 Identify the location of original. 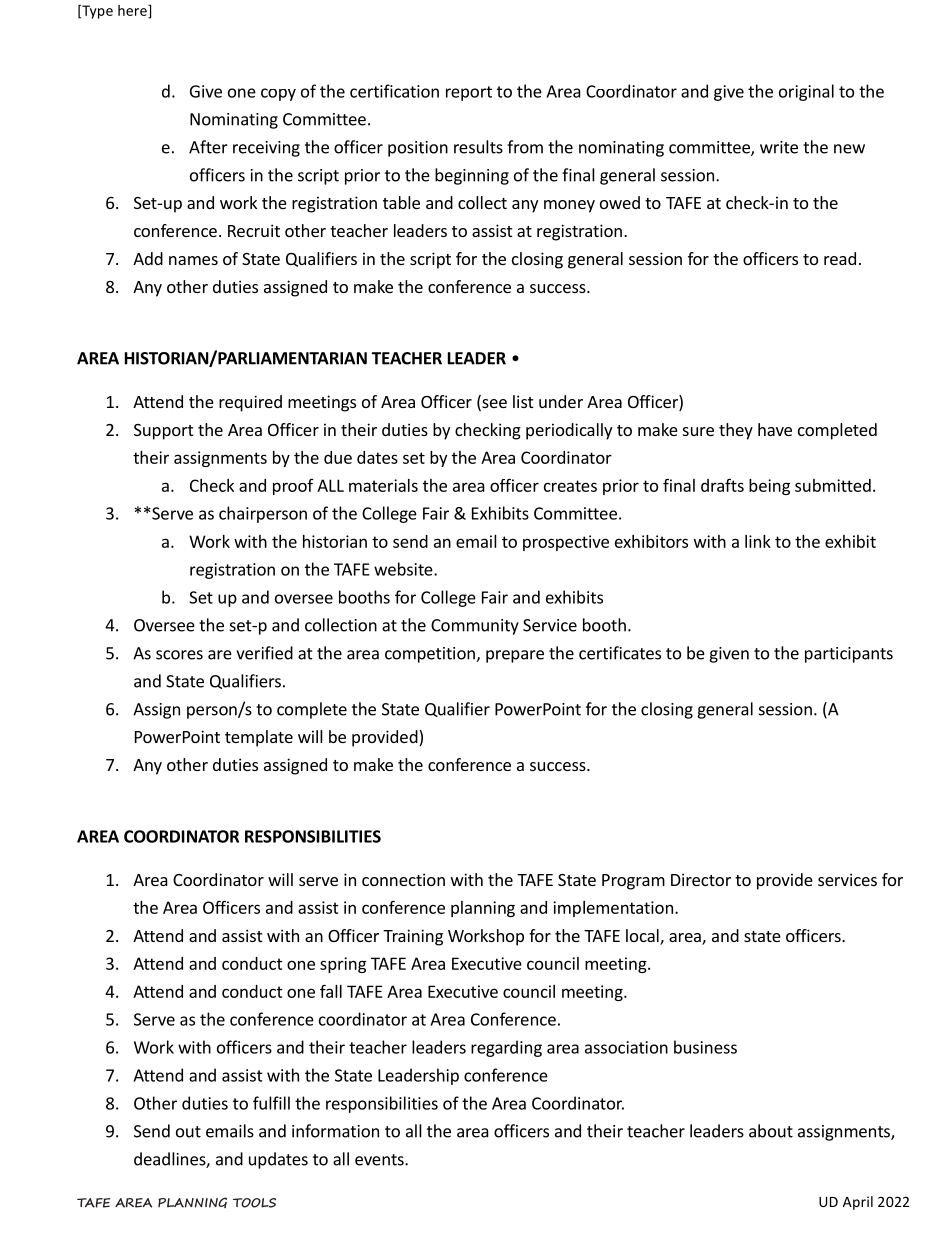
(806, 92).
